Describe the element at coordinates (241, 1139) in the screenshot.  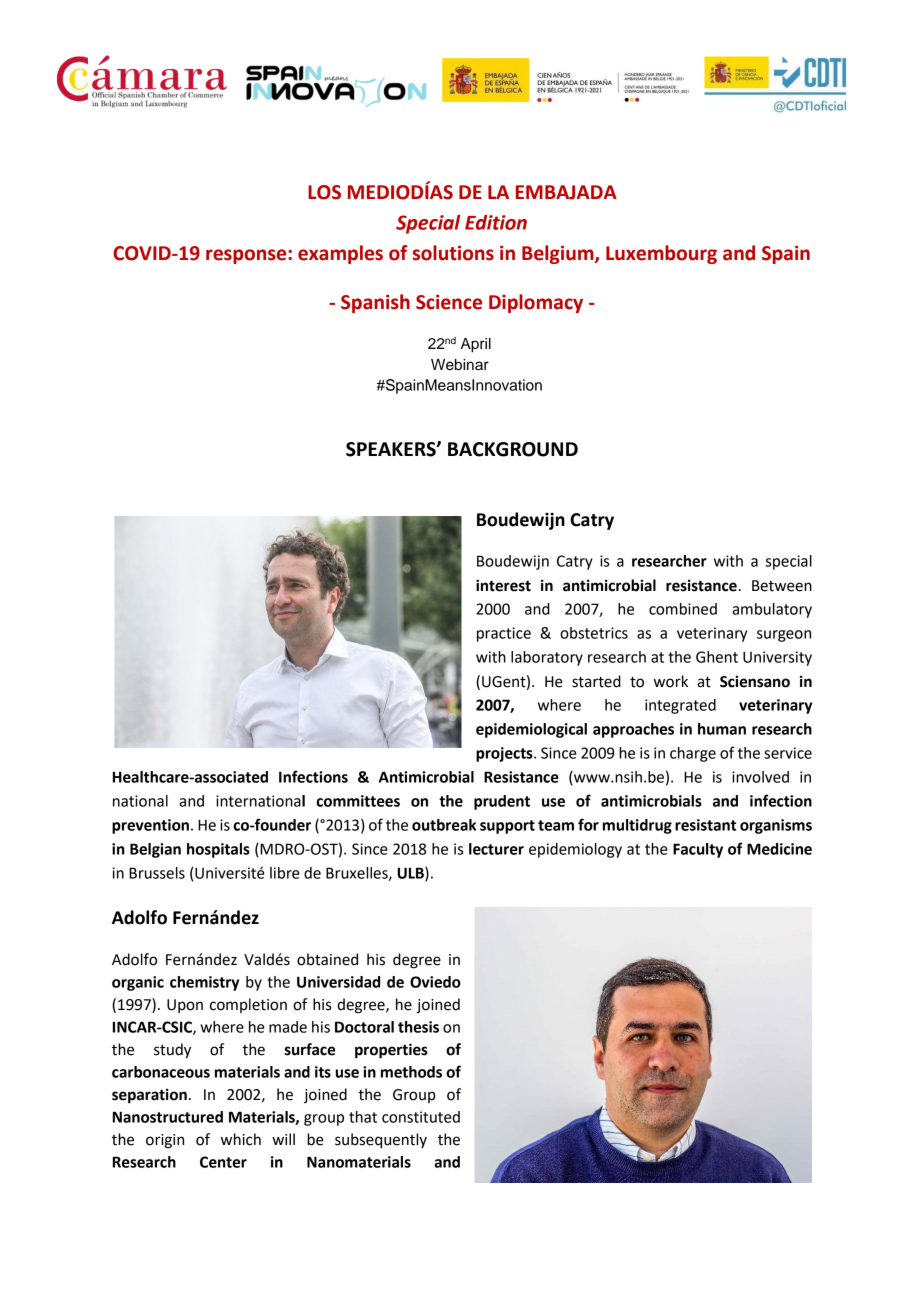
I see `which` at that location.
